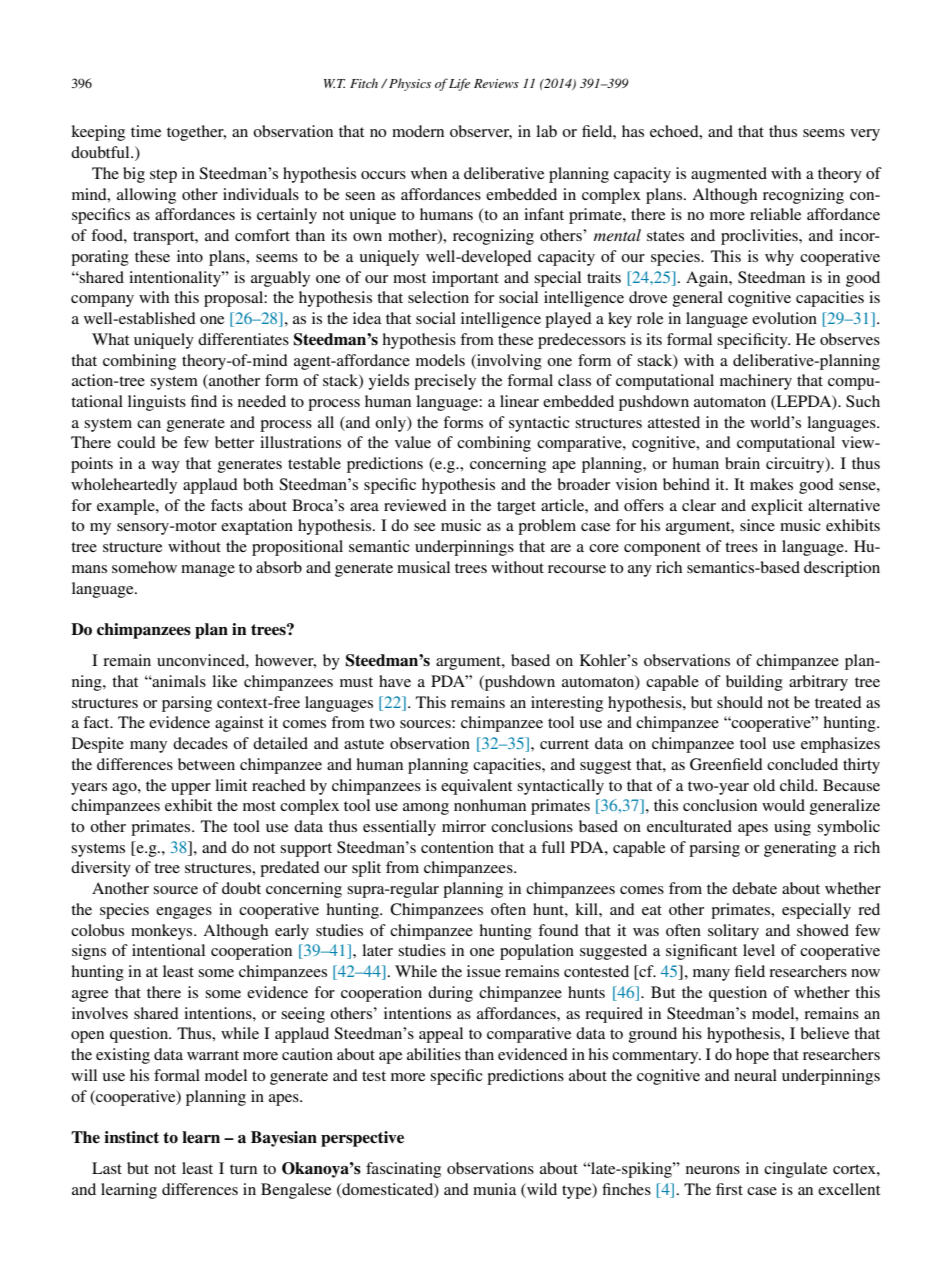 This page has width=944, height=1288. What do you see at coordinates (146, 131) in the page?
I see `time` at bounding box center [146, 131].
